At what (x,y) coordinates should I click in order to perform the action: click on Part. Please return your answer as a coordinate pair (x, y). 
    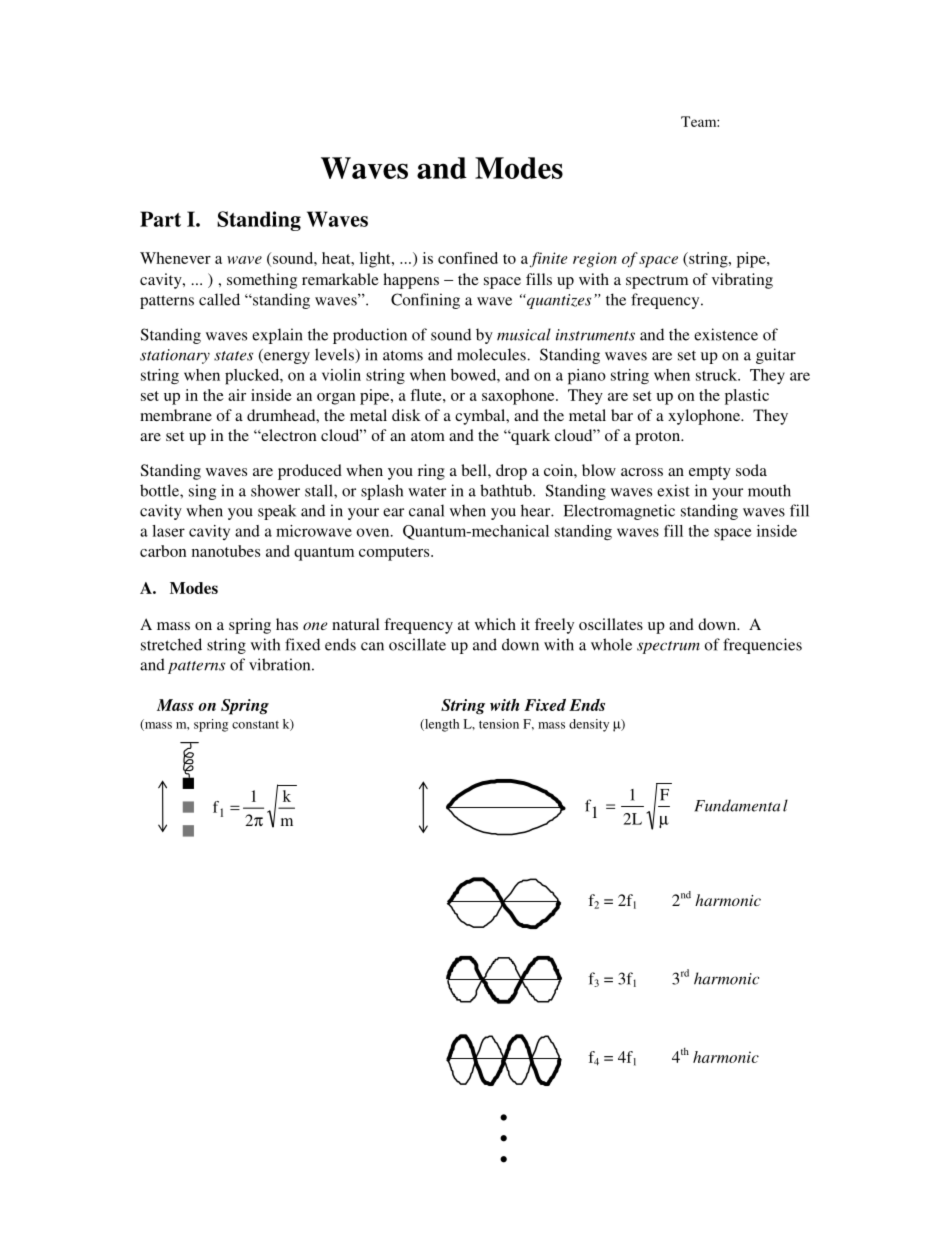
    Looking at the image, I should click on (160, 219).
